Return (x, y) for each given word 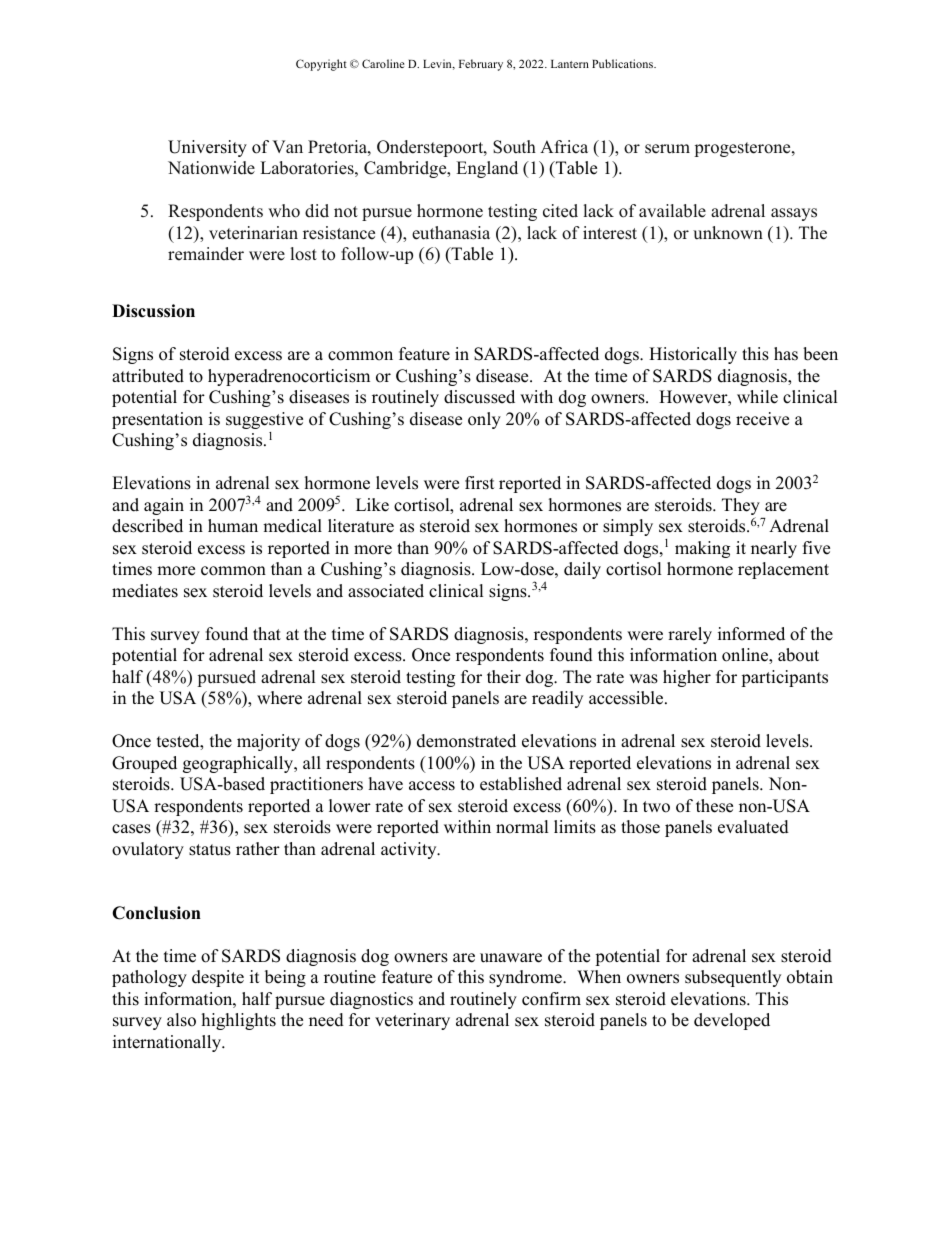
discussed (479, 397)
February (481, 65)
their (504, 677)
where (279, 698)
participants (784, 678)
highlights (239, 1021)
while (757, 397)
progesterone (743, 149)
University (207, 148)
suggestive (264, 420)
